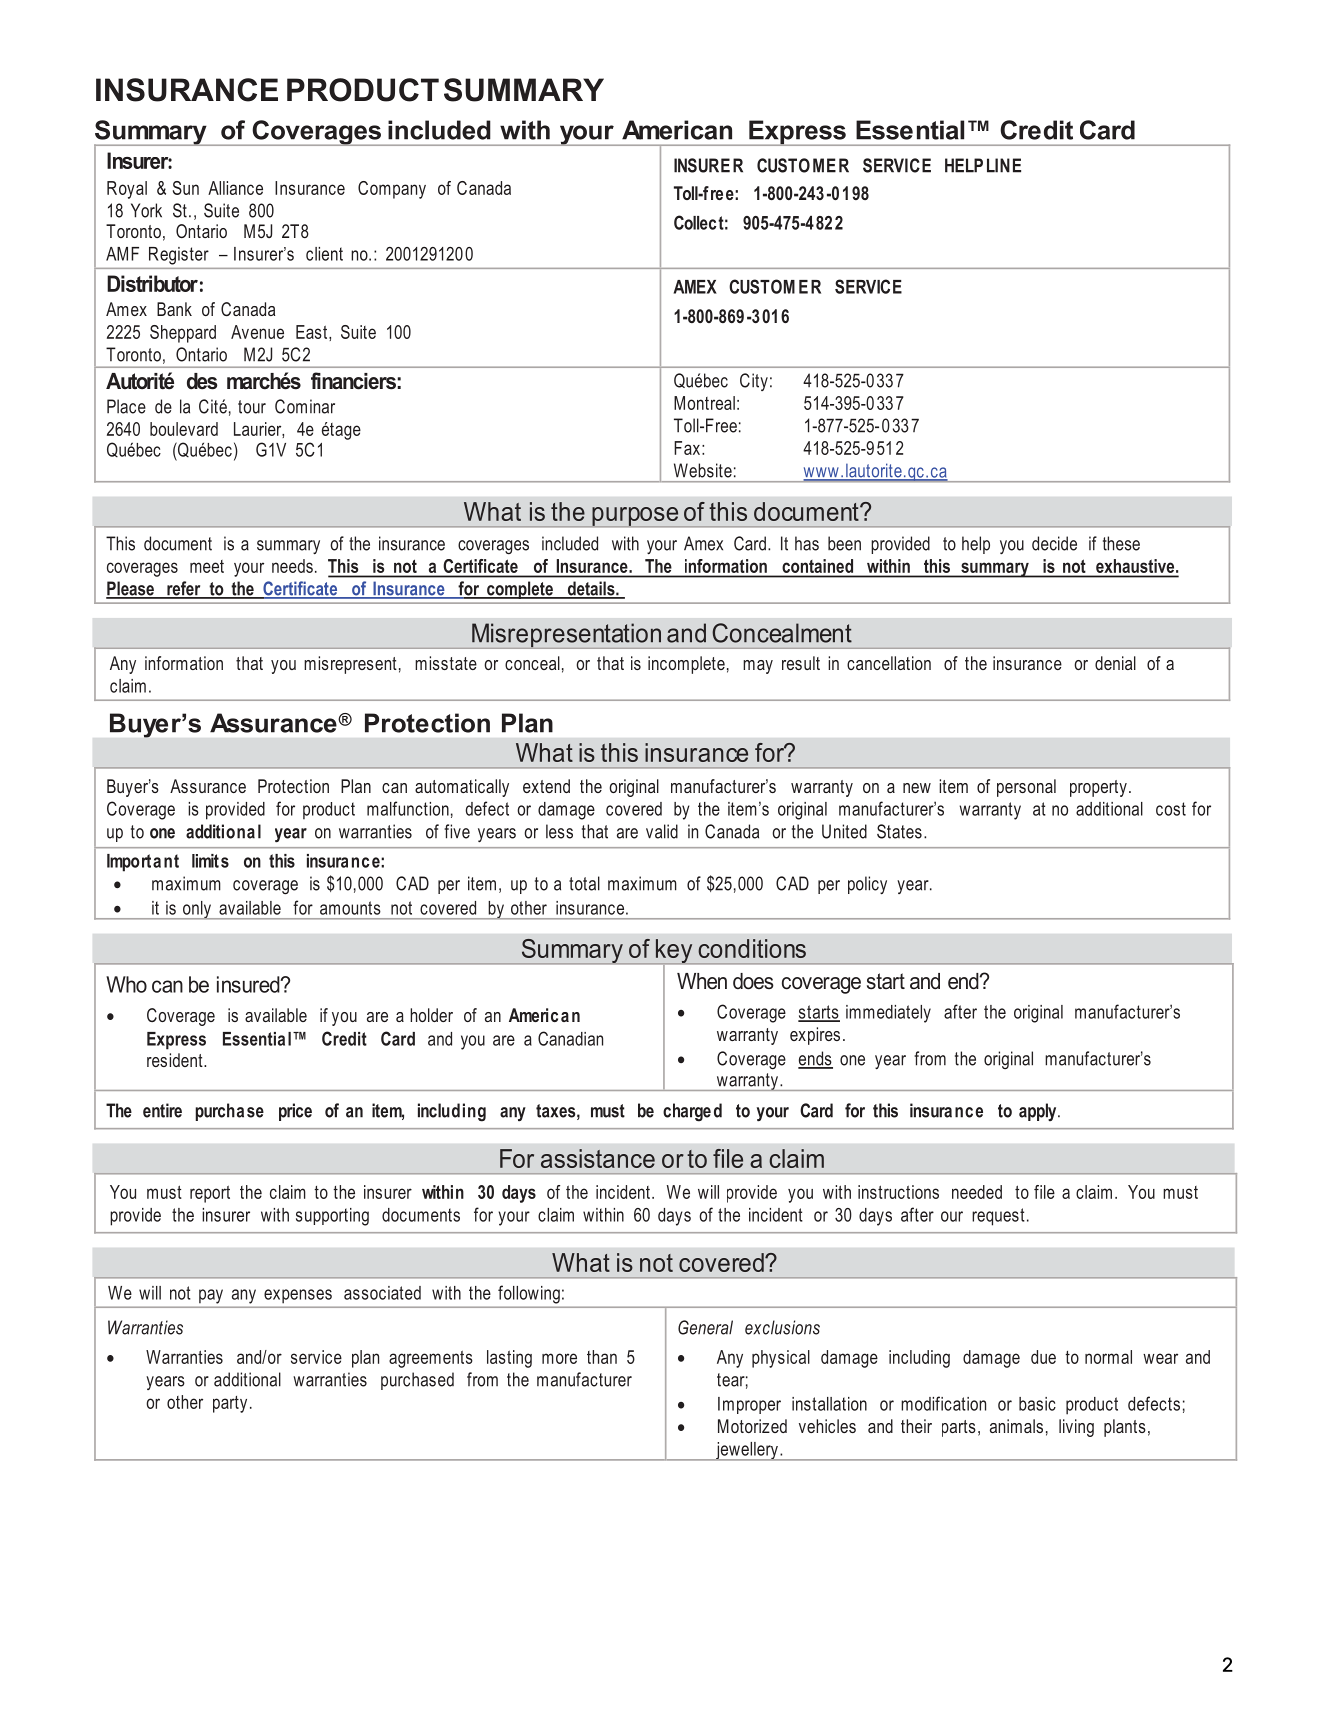  Describe the element at coordinates (1171, 809) in the page. I see `cost` at that location.
